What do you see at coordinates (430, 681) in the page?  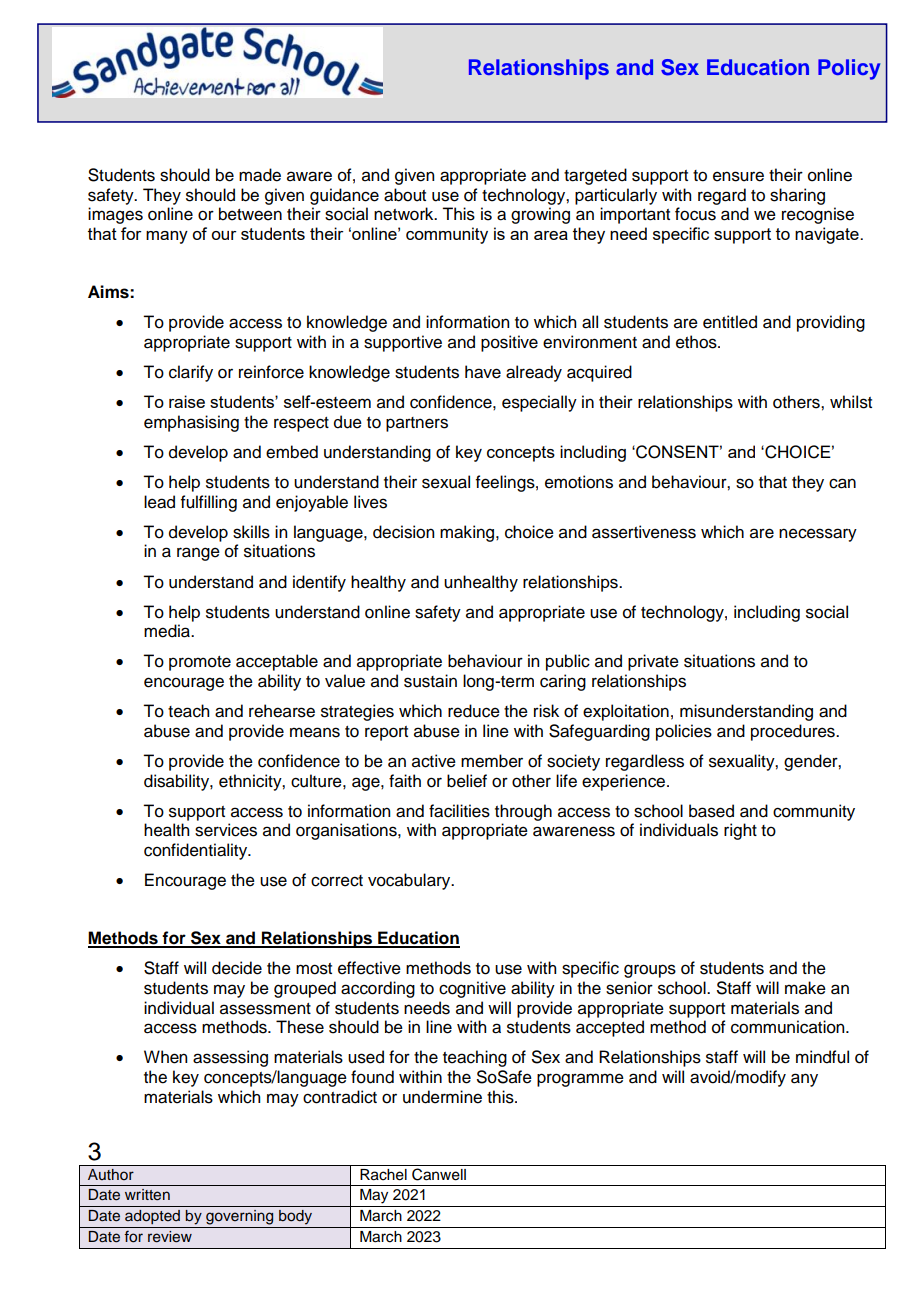 I see `sustain` at bounding box center [430, 681].
